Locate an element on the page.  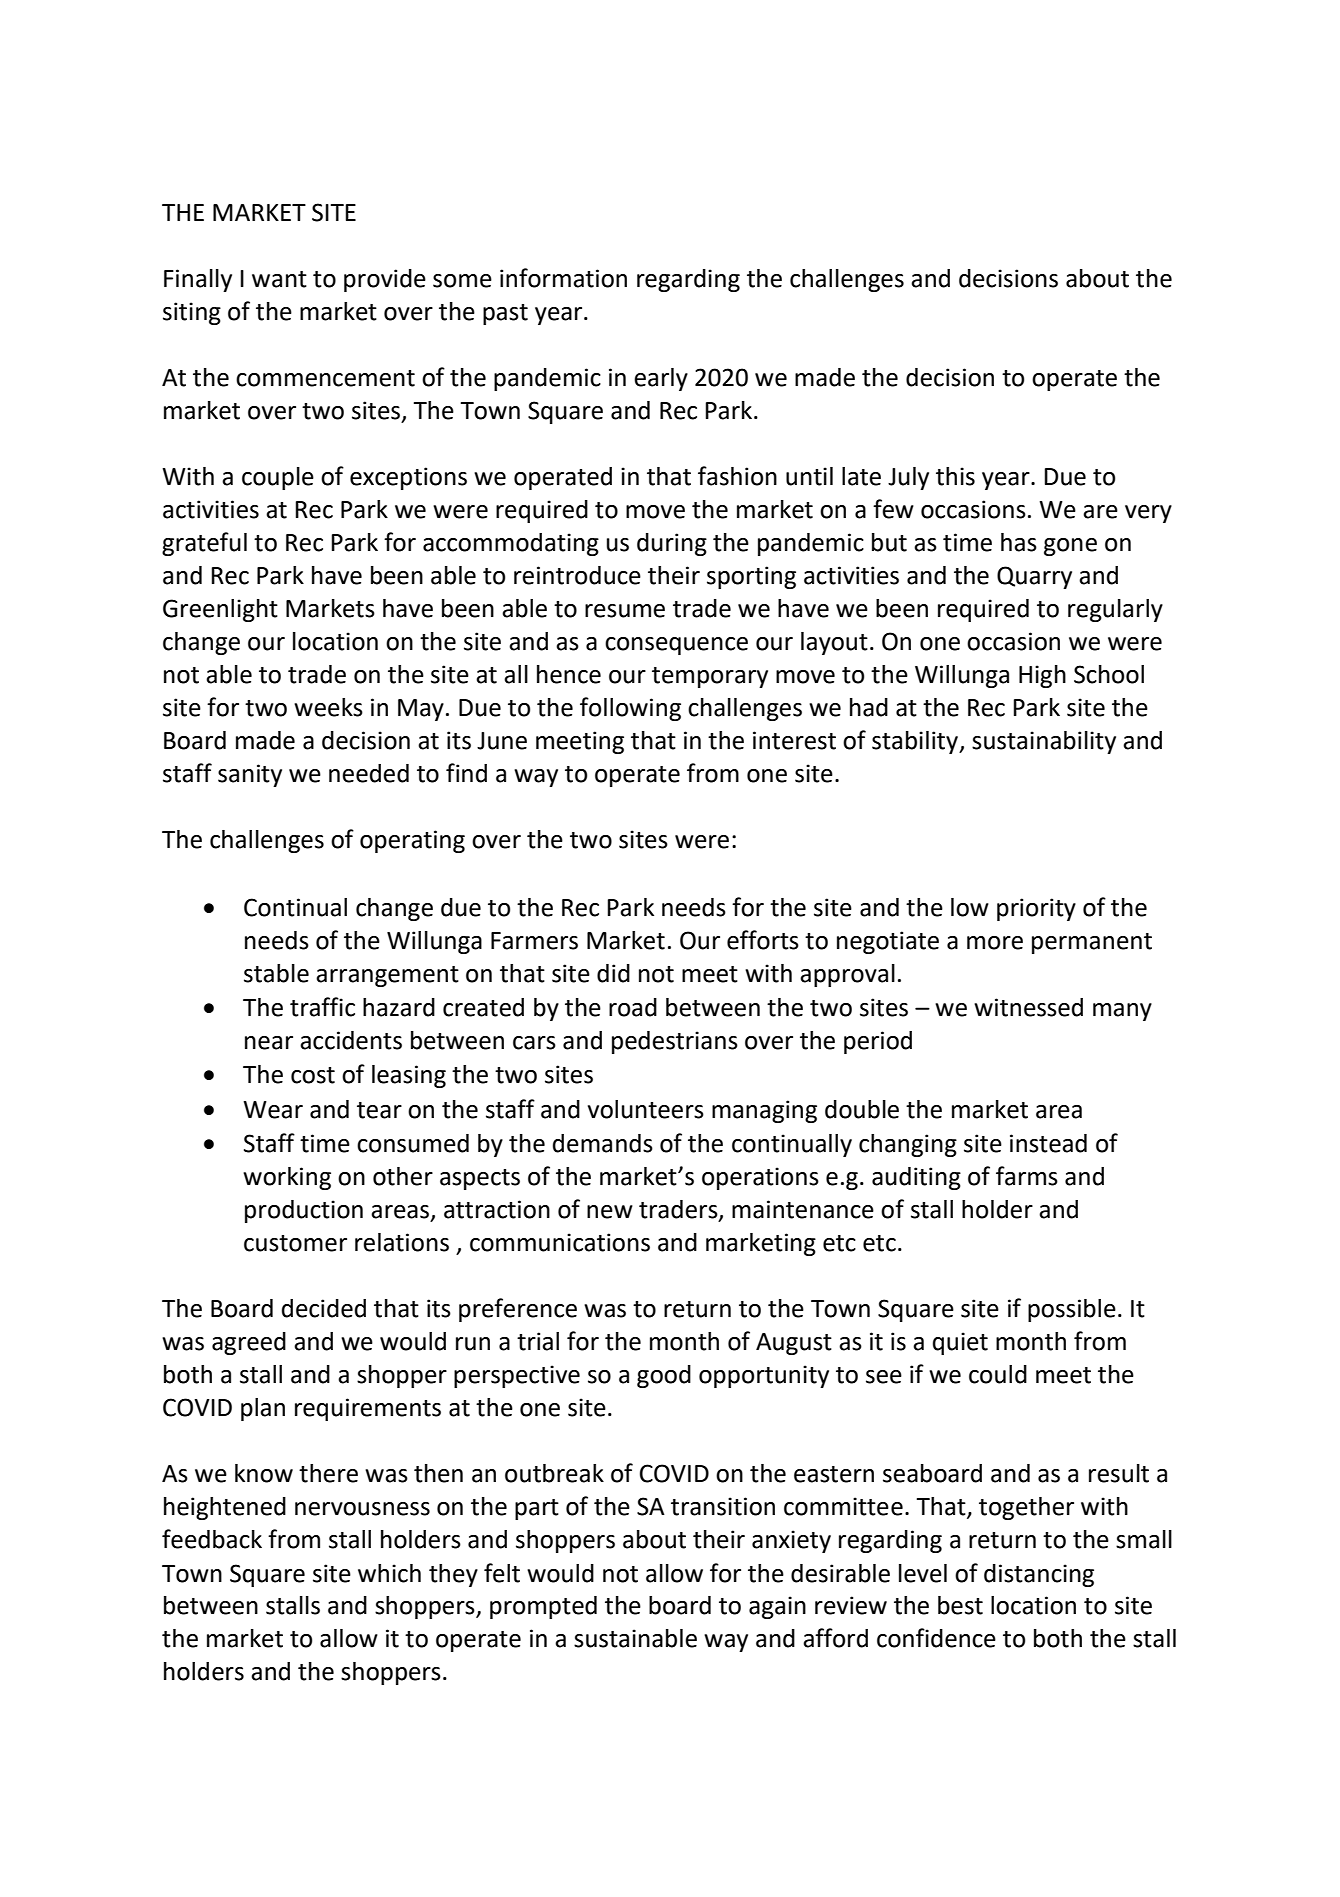
new is located at coordinates (610, 1212).
